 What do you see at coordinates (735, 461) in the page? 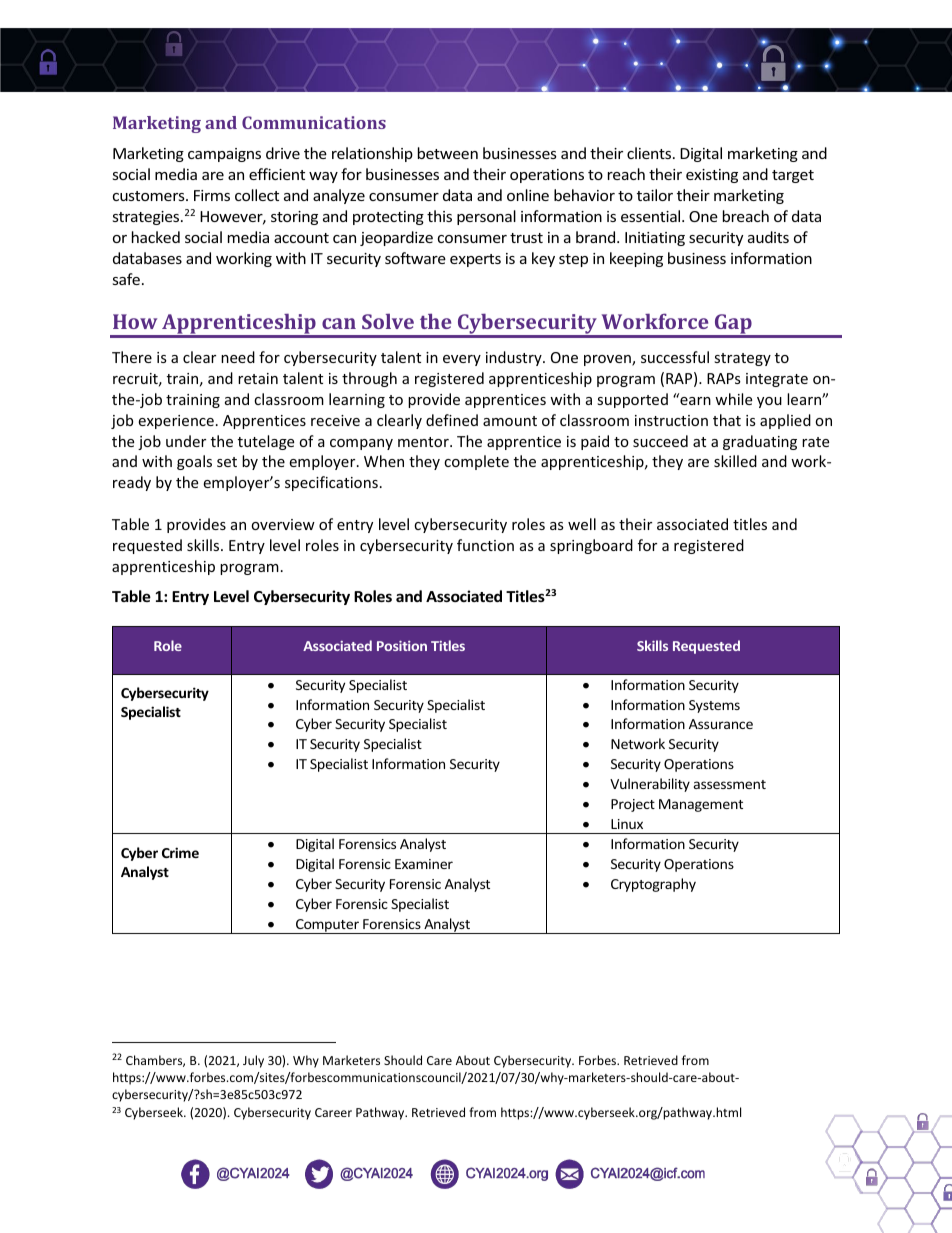
I see `skilled` at bounding box center [735, 461].
